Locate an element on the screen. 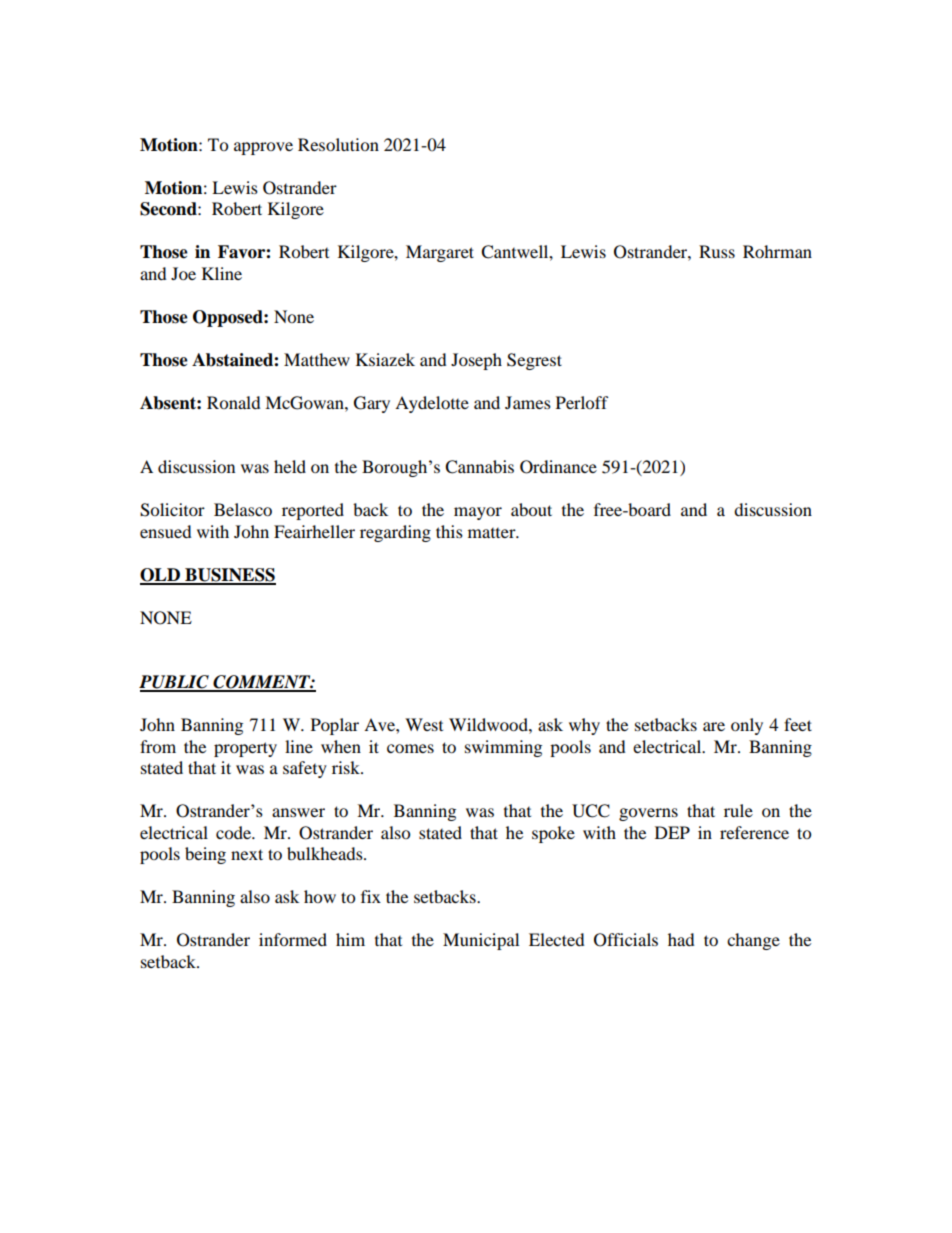  West is located at coordinates (424, 724).
